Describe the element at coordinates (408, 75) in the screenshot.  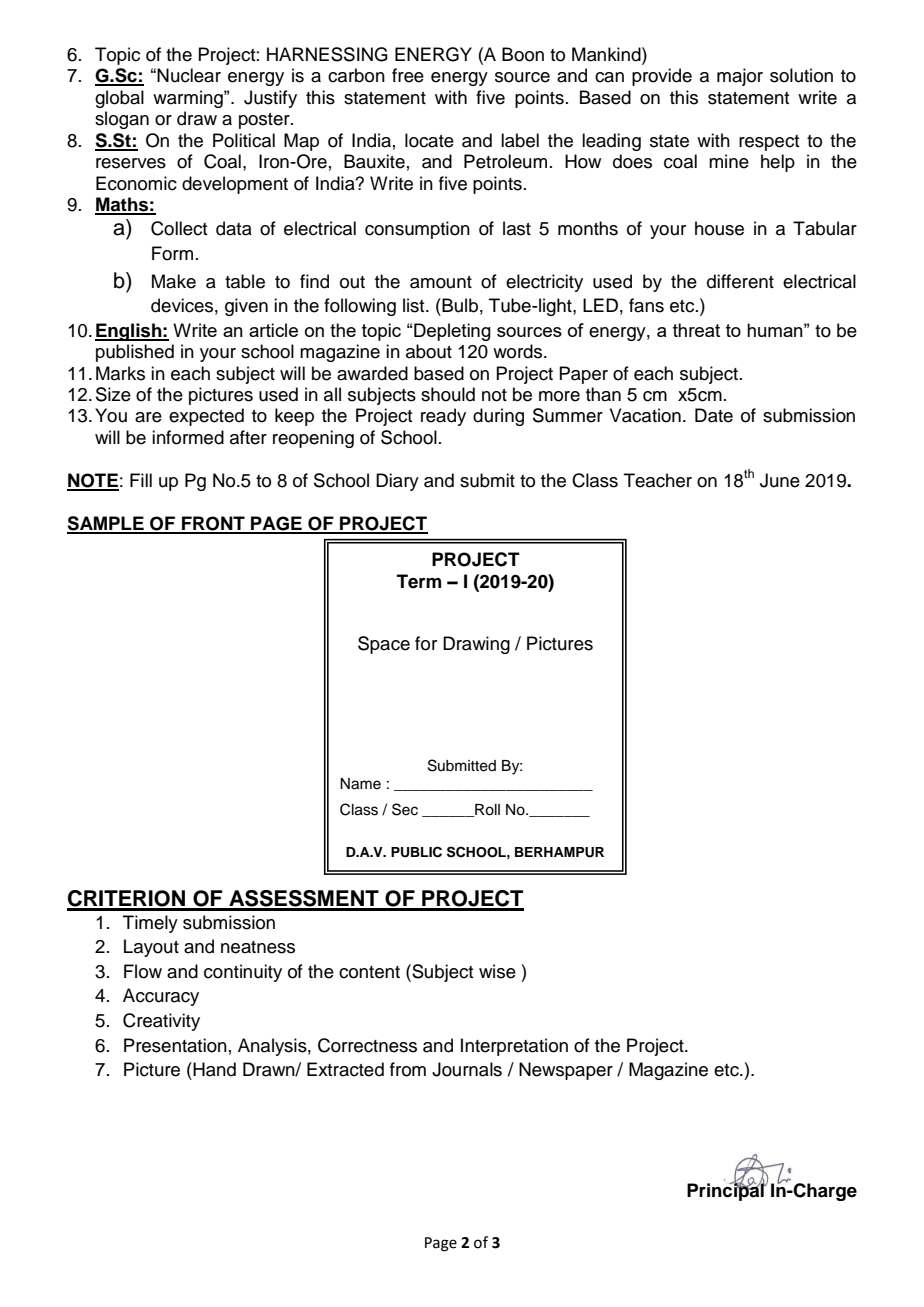
I see `free` at that location.
